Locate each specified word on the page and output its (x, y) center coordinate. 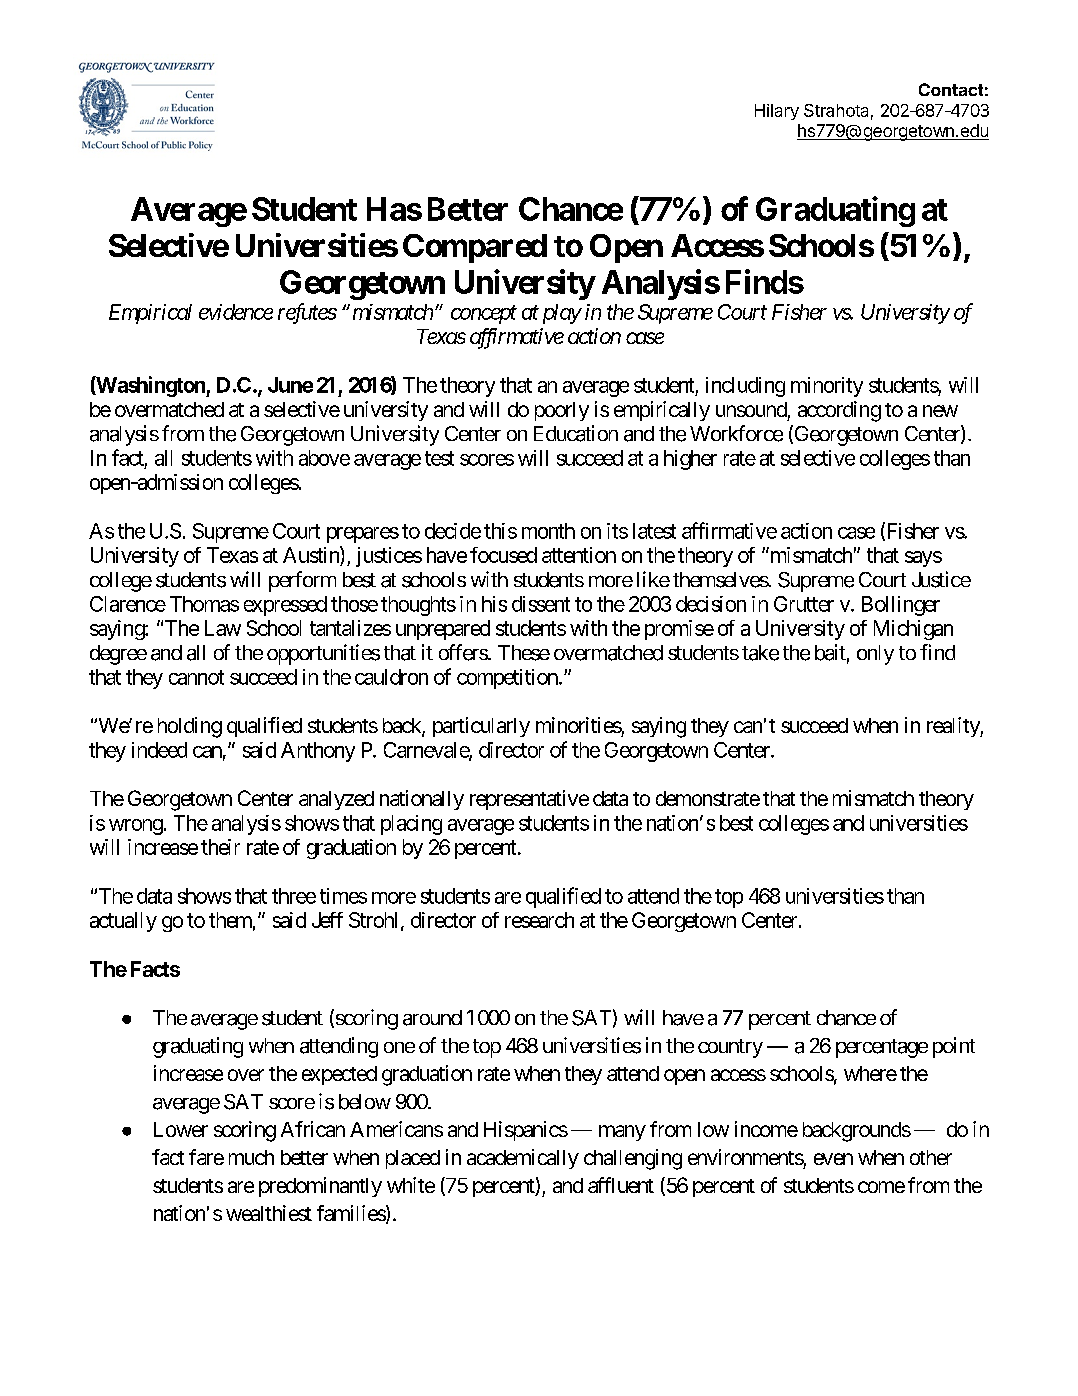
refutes (307, 313)
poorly (562, 411)
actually (123, 922)
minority (827, 387)
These (524, 653)
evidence (236, 312)
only (875, 655)
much (251, 1157)
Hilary (777, 112)
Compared (475, 248)
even (833, 1159)
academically (523, 1159)
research (539, 920)
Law (223, 628)
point (954, 1047)
